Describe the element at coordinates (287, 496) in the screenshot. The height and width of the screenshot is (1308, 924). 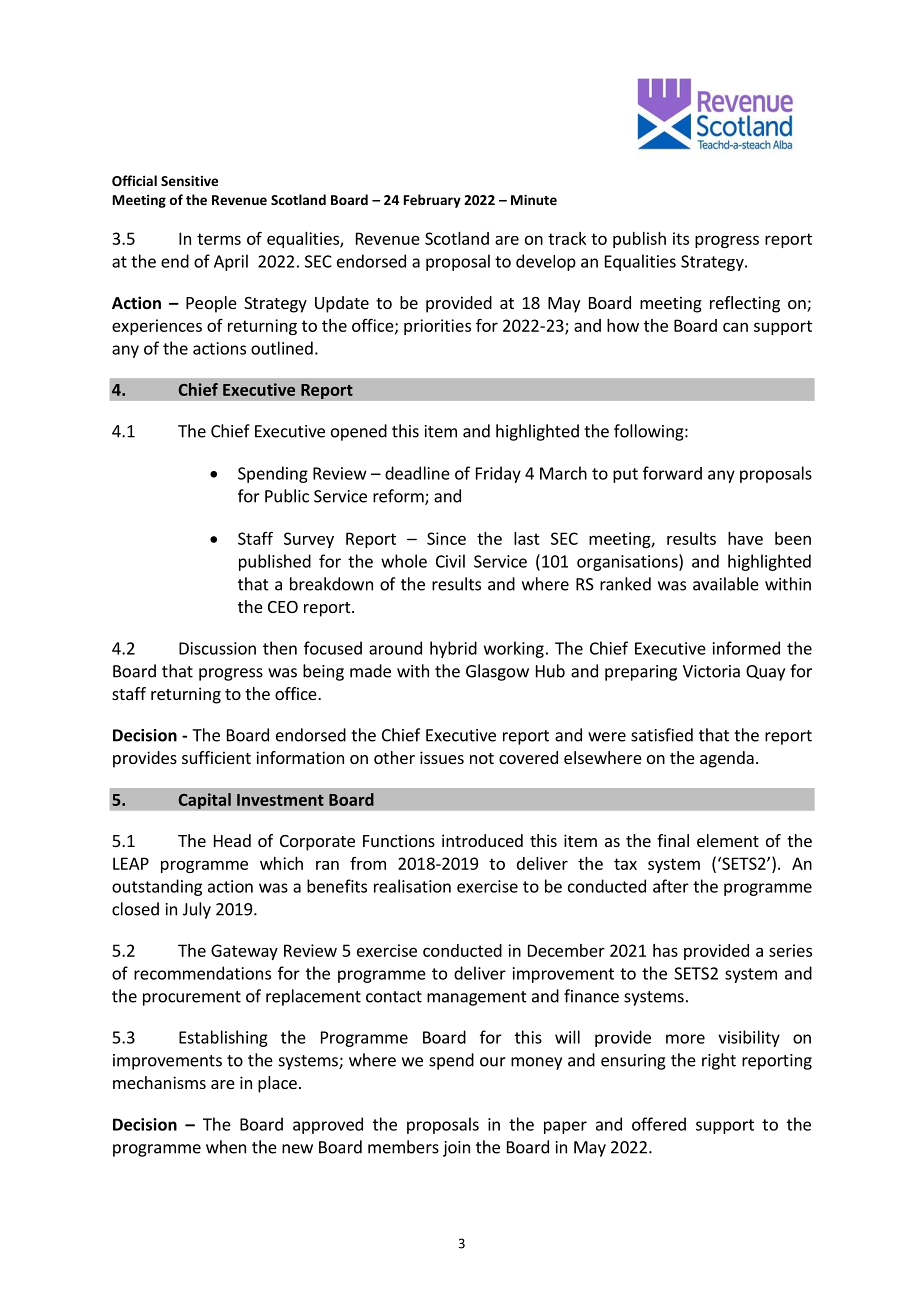
I see `Public` at that location.
